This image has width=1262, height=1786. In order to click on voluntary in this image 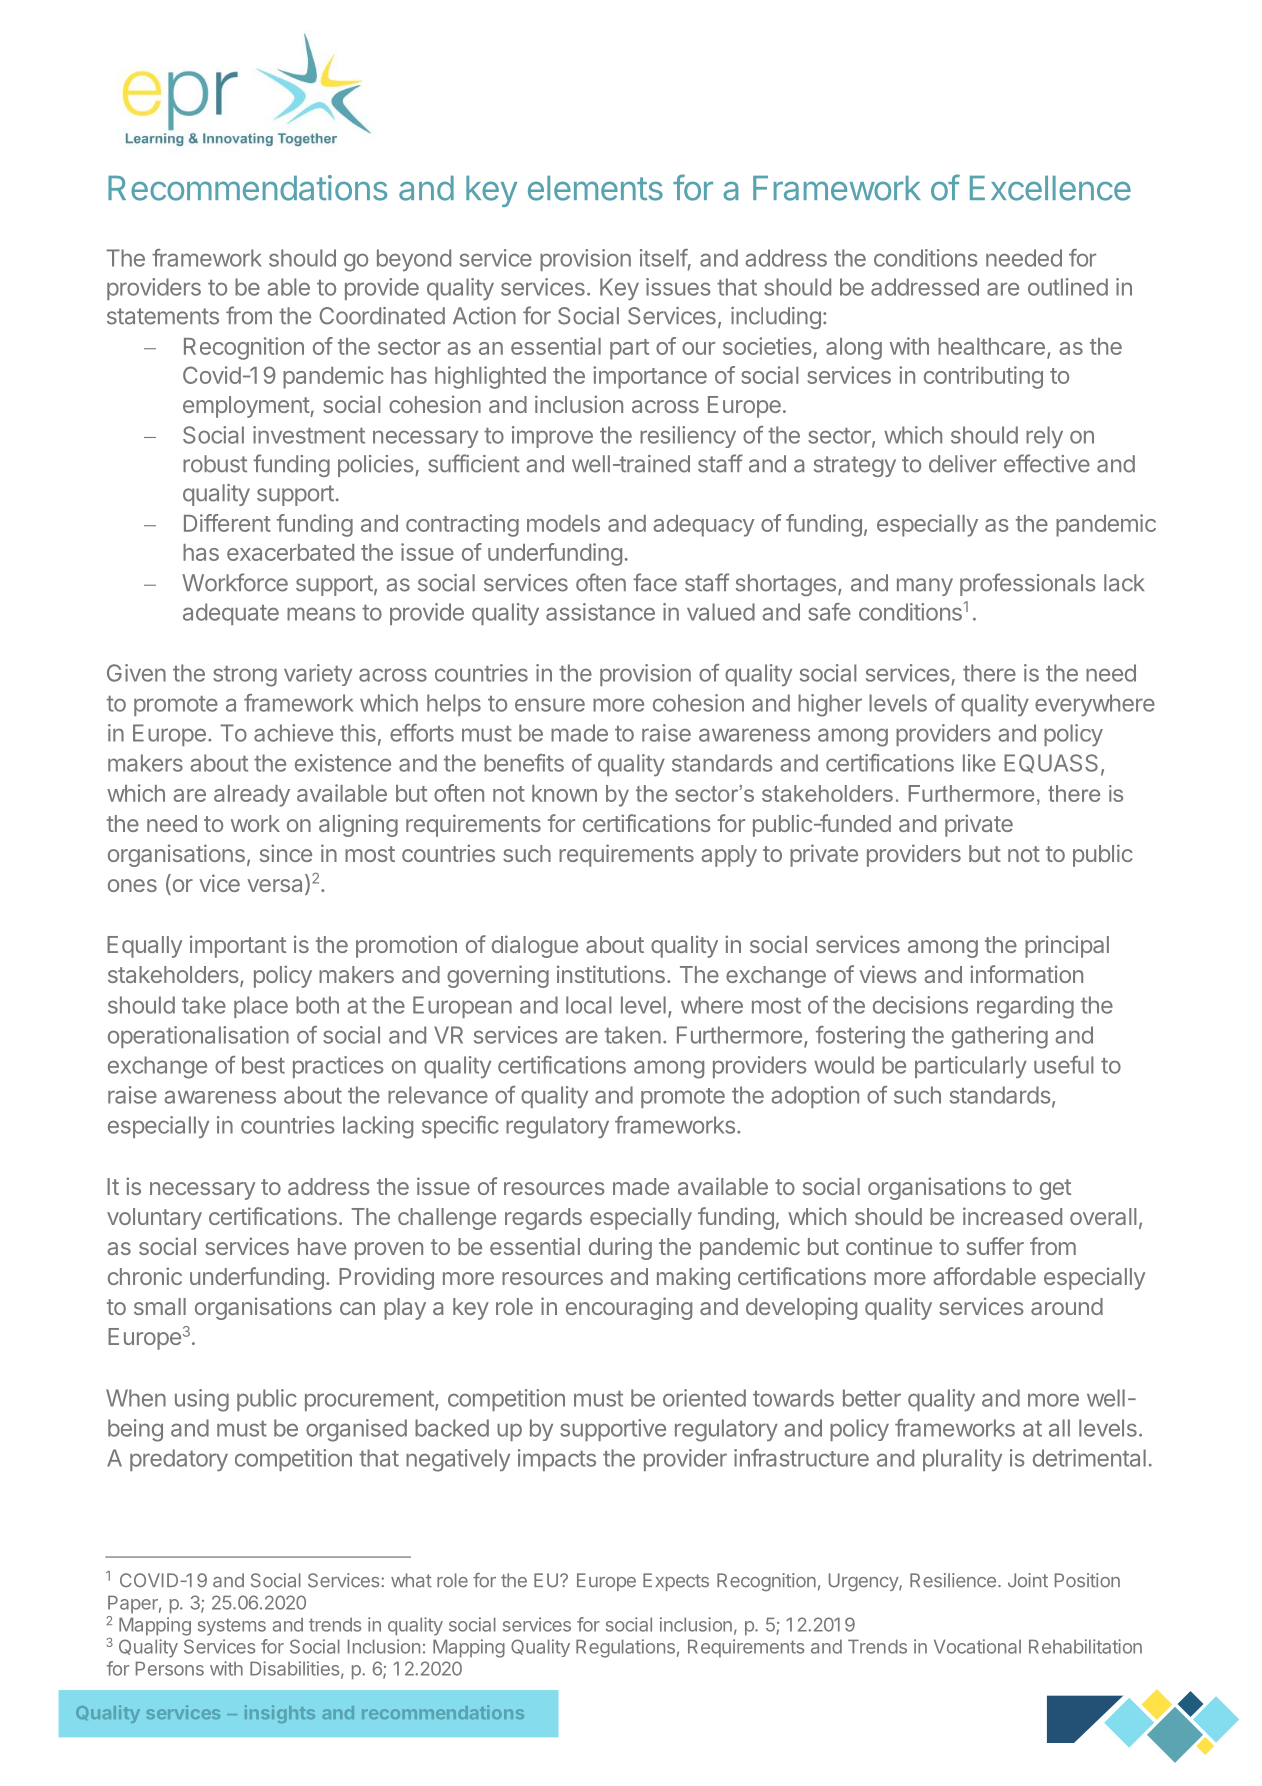, I will do `click(154, 1219)`.
